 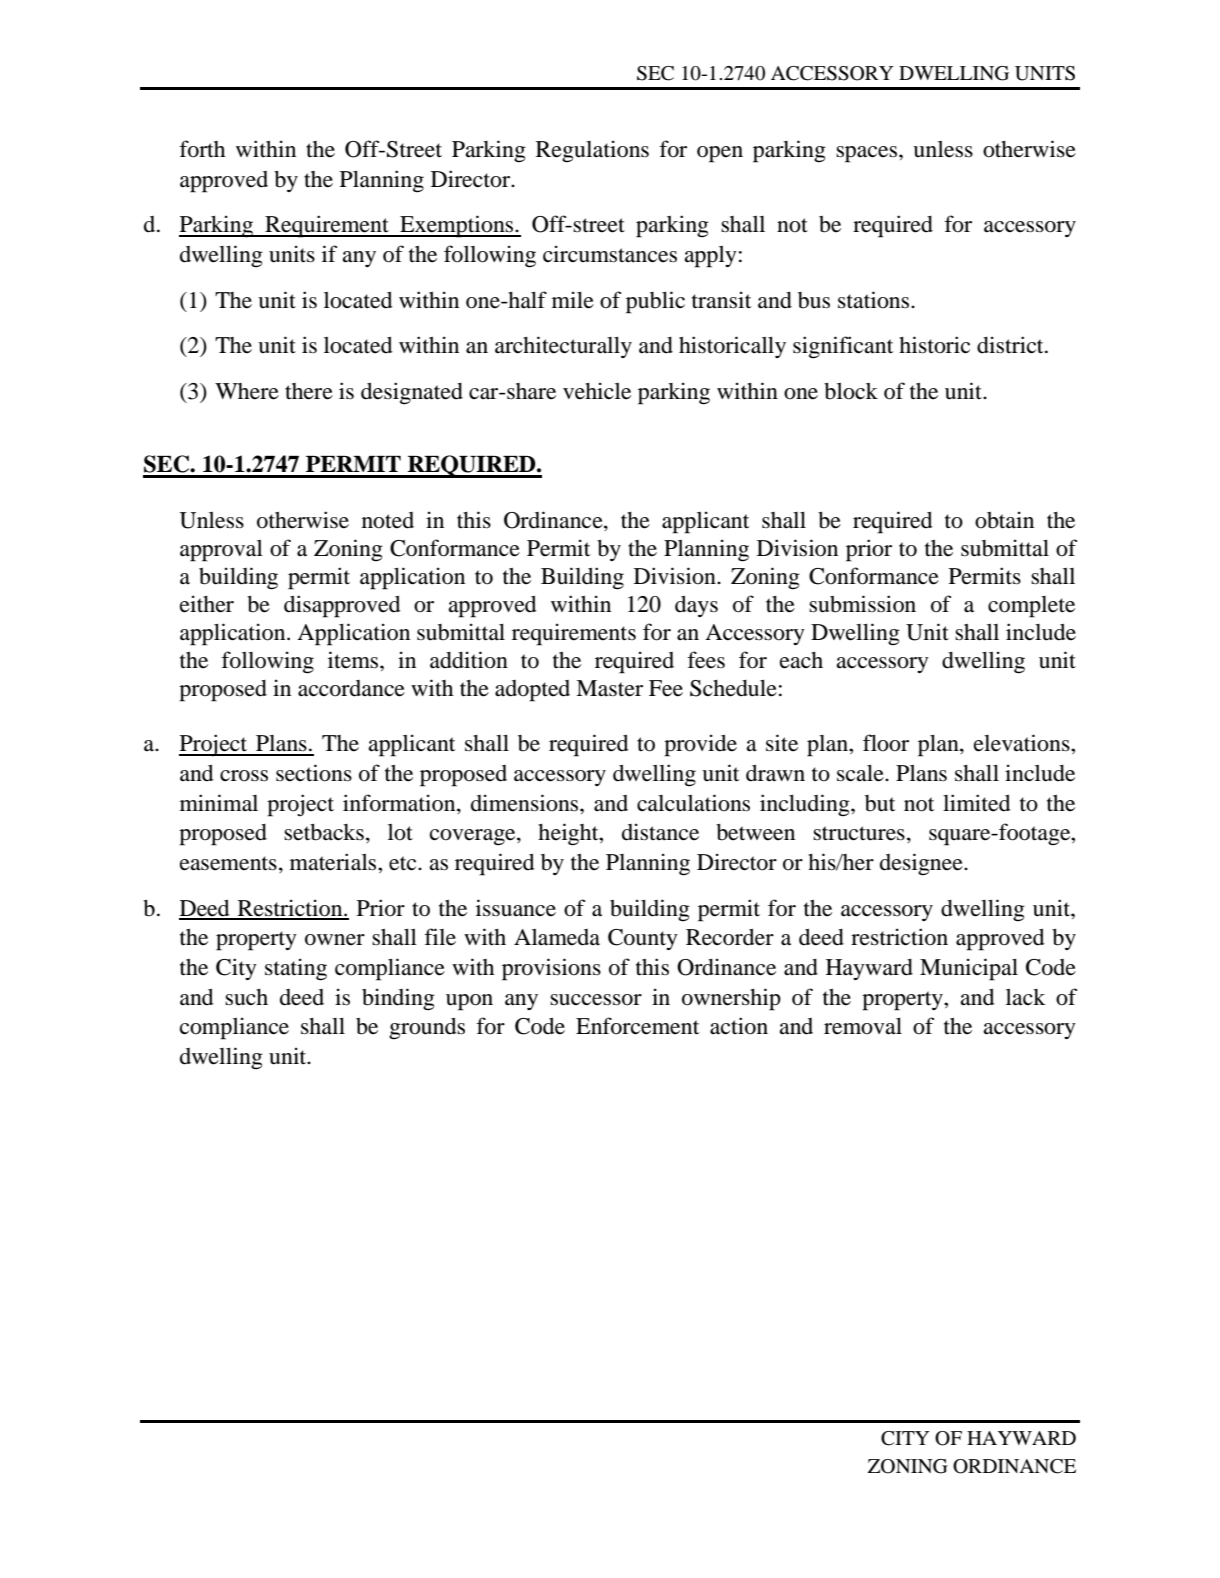 I want to click on days, so click(x=696, y=606).
